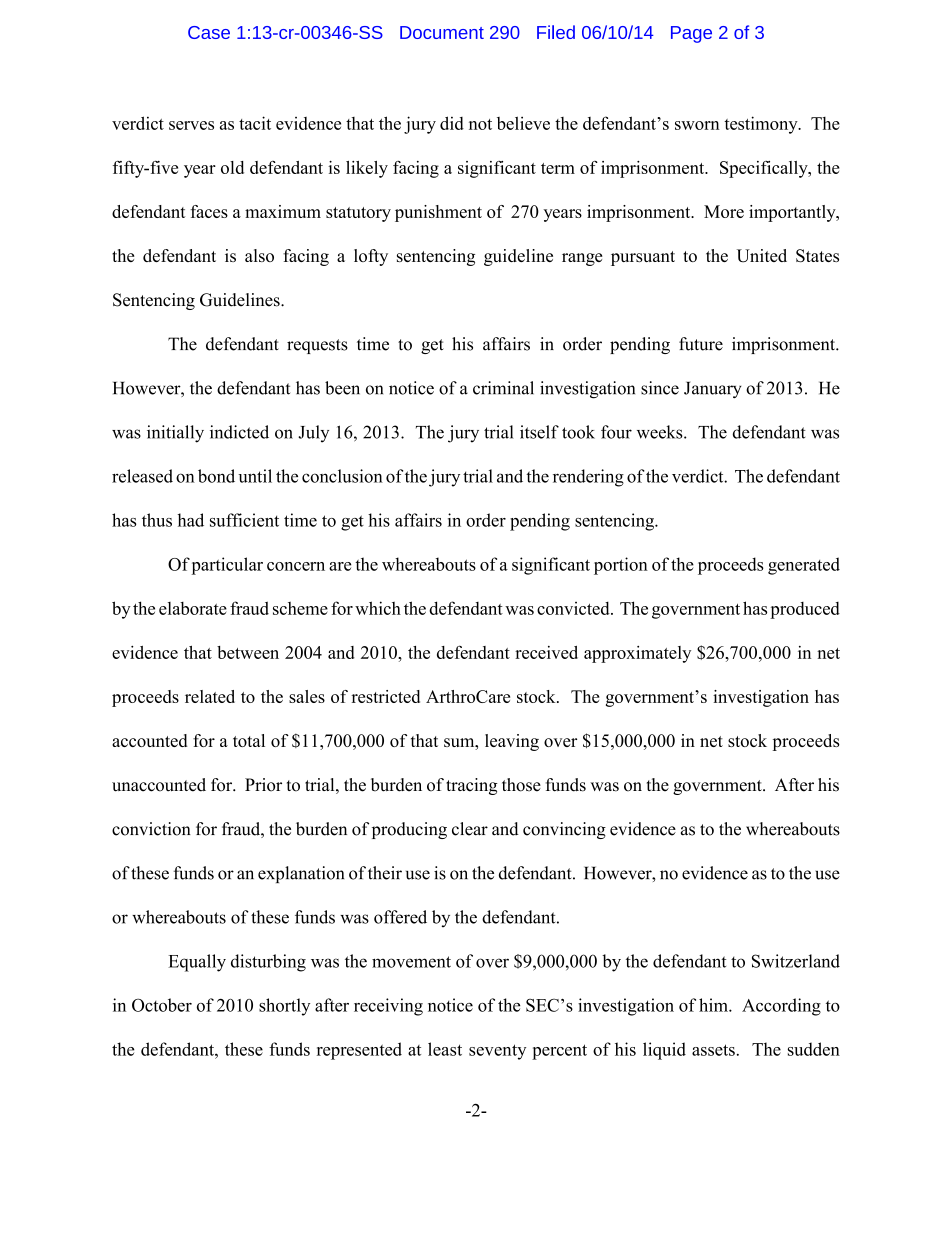 This document has width=952, height=1233. I want to click on tacit, so click(255, 123).
